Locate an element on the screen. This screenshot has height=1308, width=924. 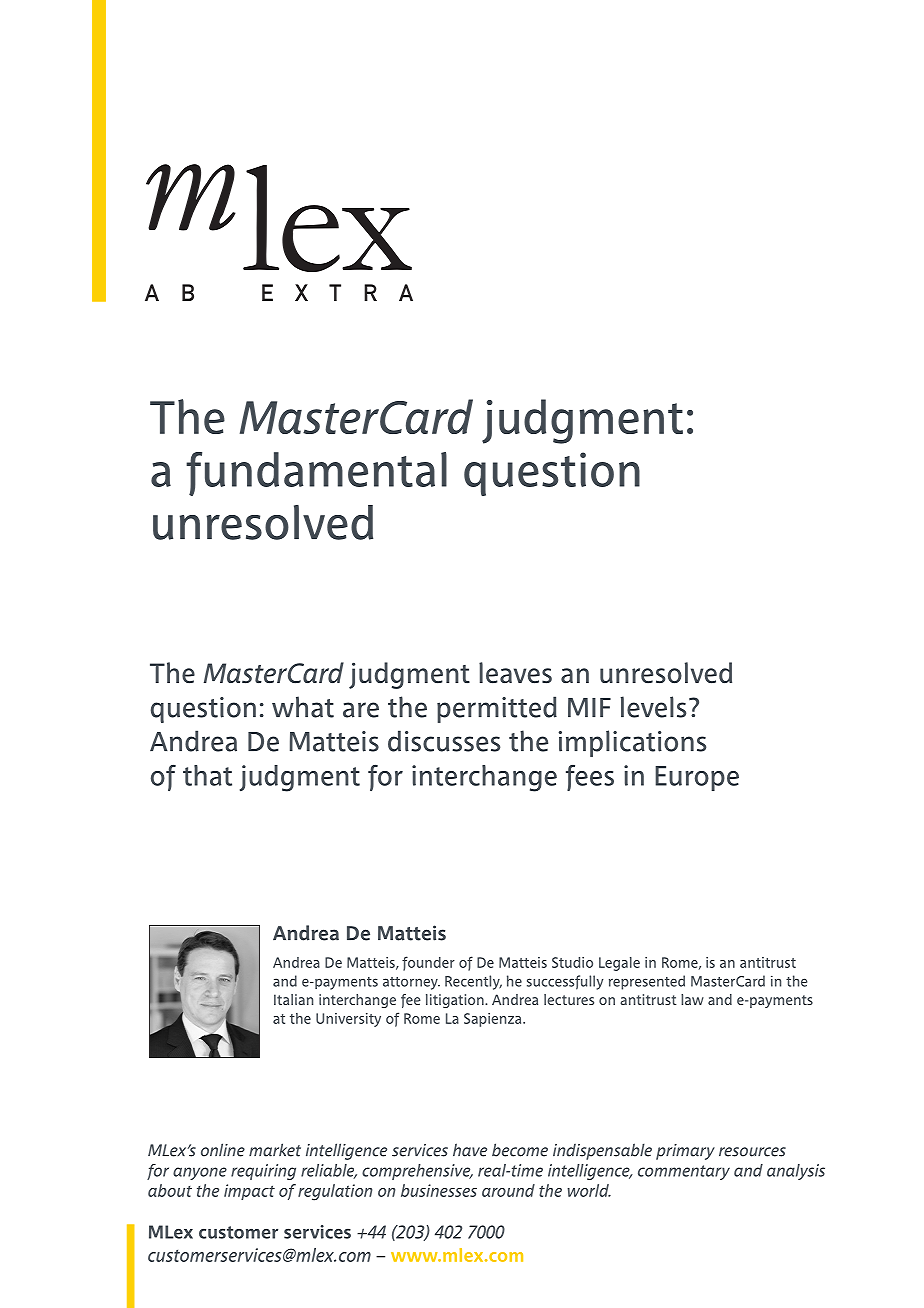
University is located at coordinates (348, 1020).
